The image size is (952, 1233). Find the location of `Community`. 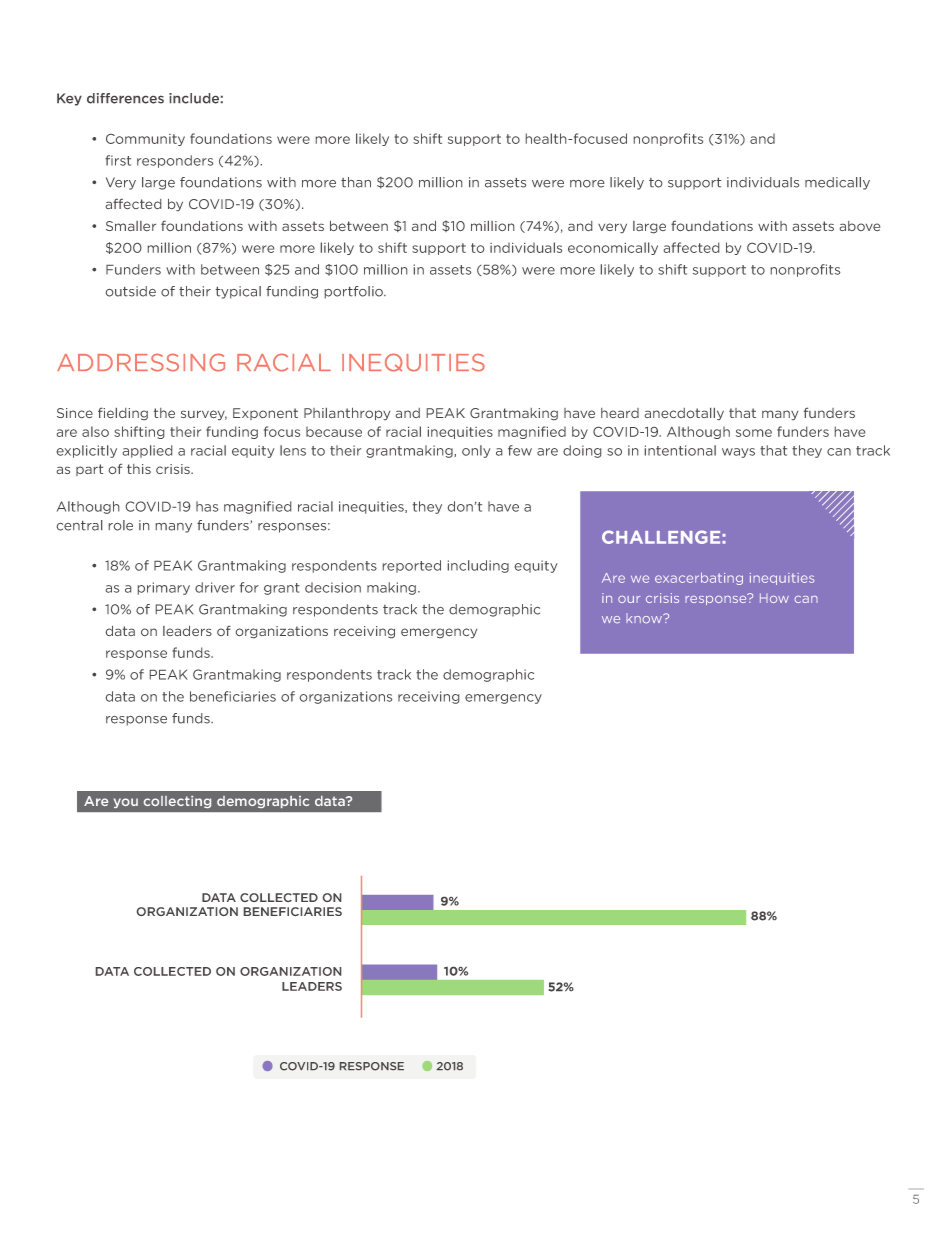

Community is located at coordinates (145, 140).
